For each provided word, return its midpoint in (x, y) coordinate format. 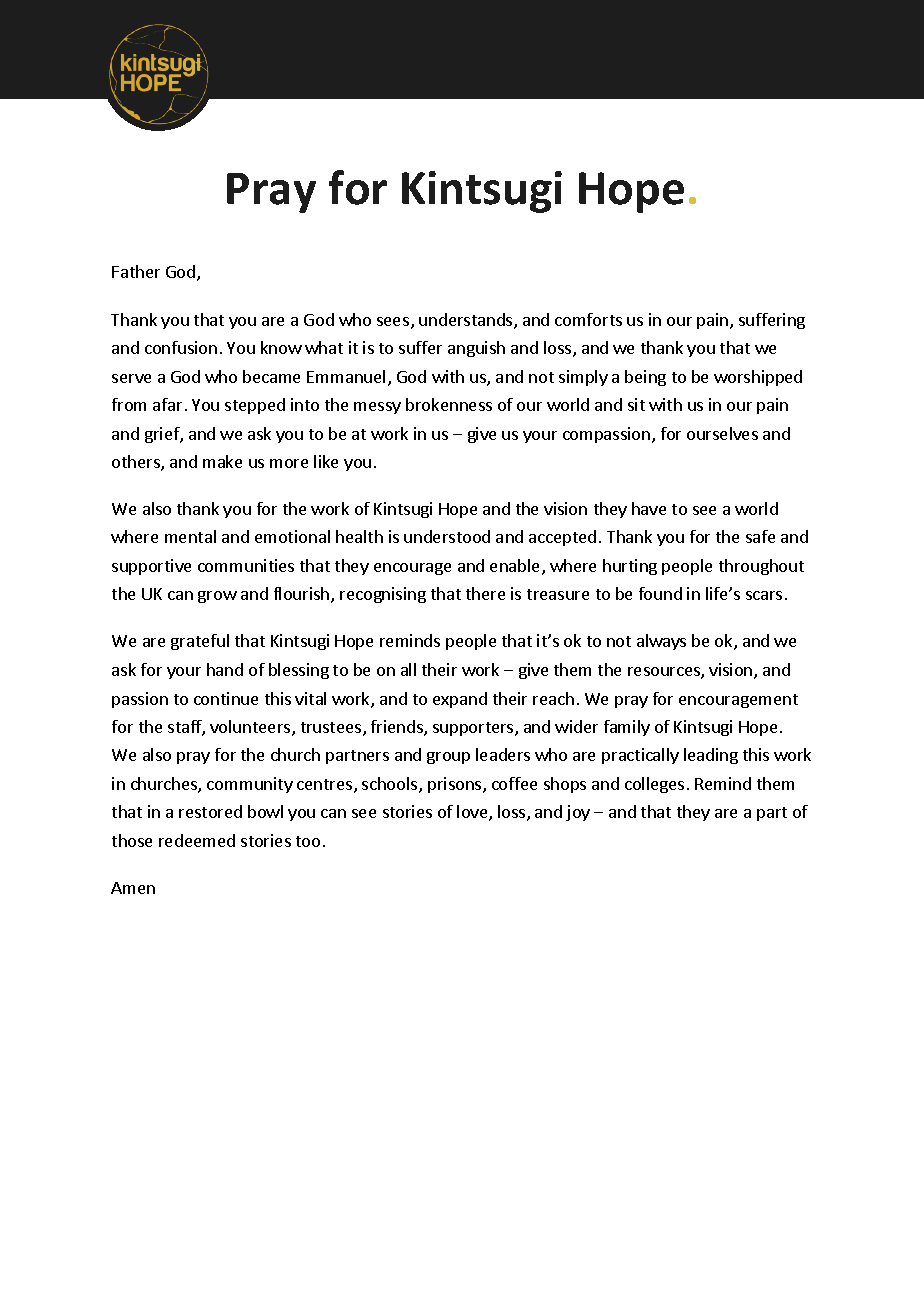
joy (578, 813)
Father (136, 271)
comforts (588, 319)
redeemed (197, 840)
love (473, 813)
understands (467, 321)
